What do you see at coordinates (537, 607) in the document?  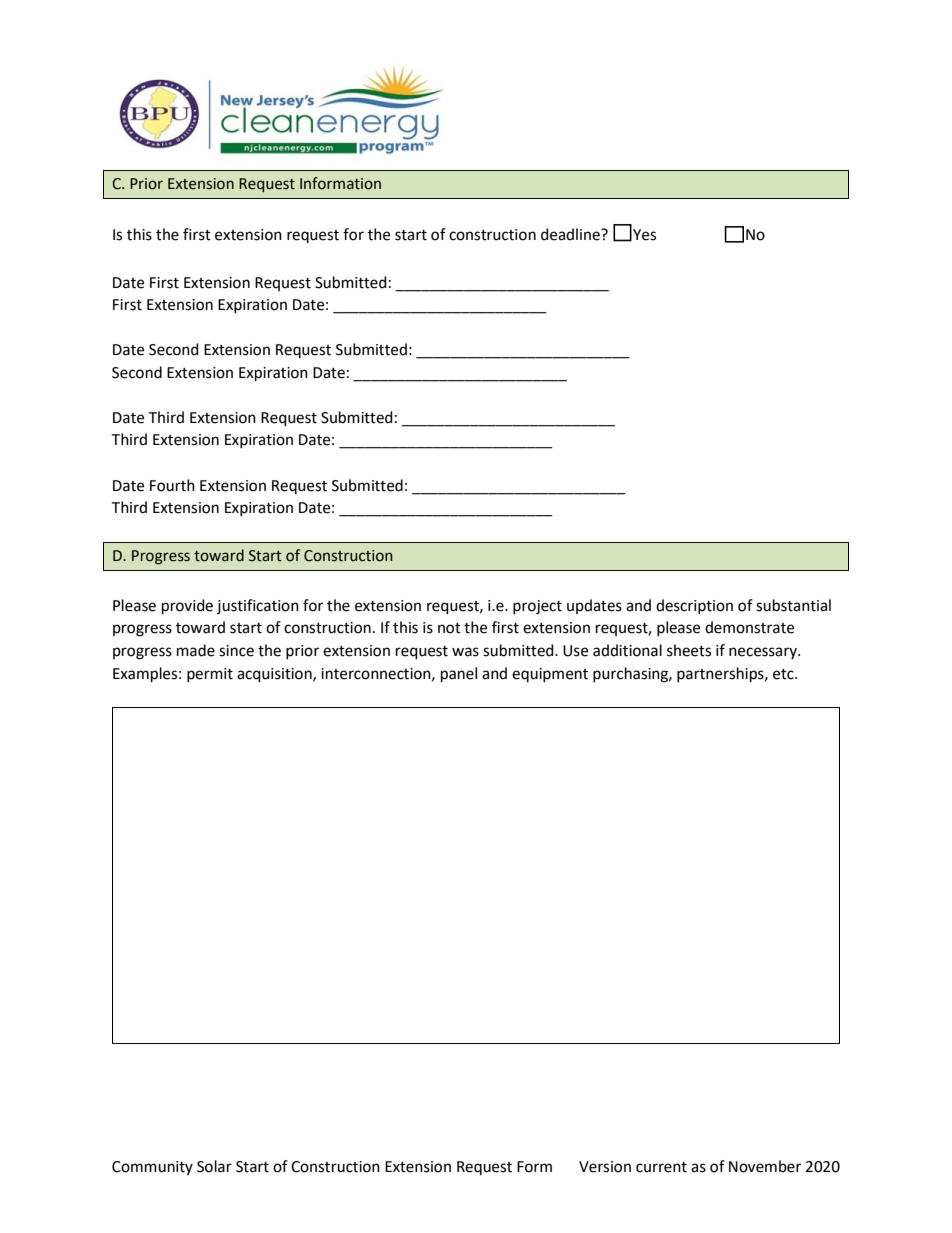 I see `project` at bounding box center [537, 607].
